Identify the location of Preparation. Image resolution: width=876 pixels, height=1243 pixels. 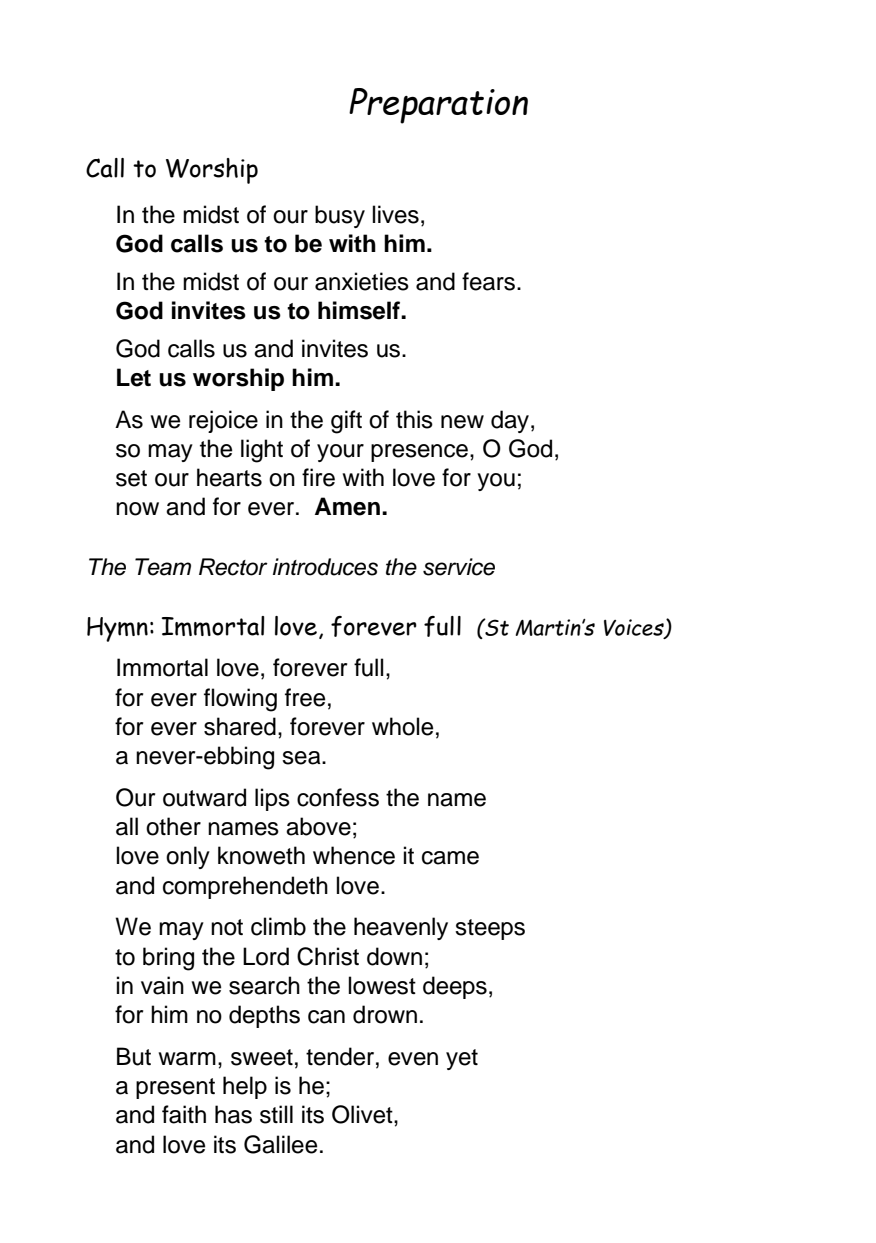
(438, 106).
